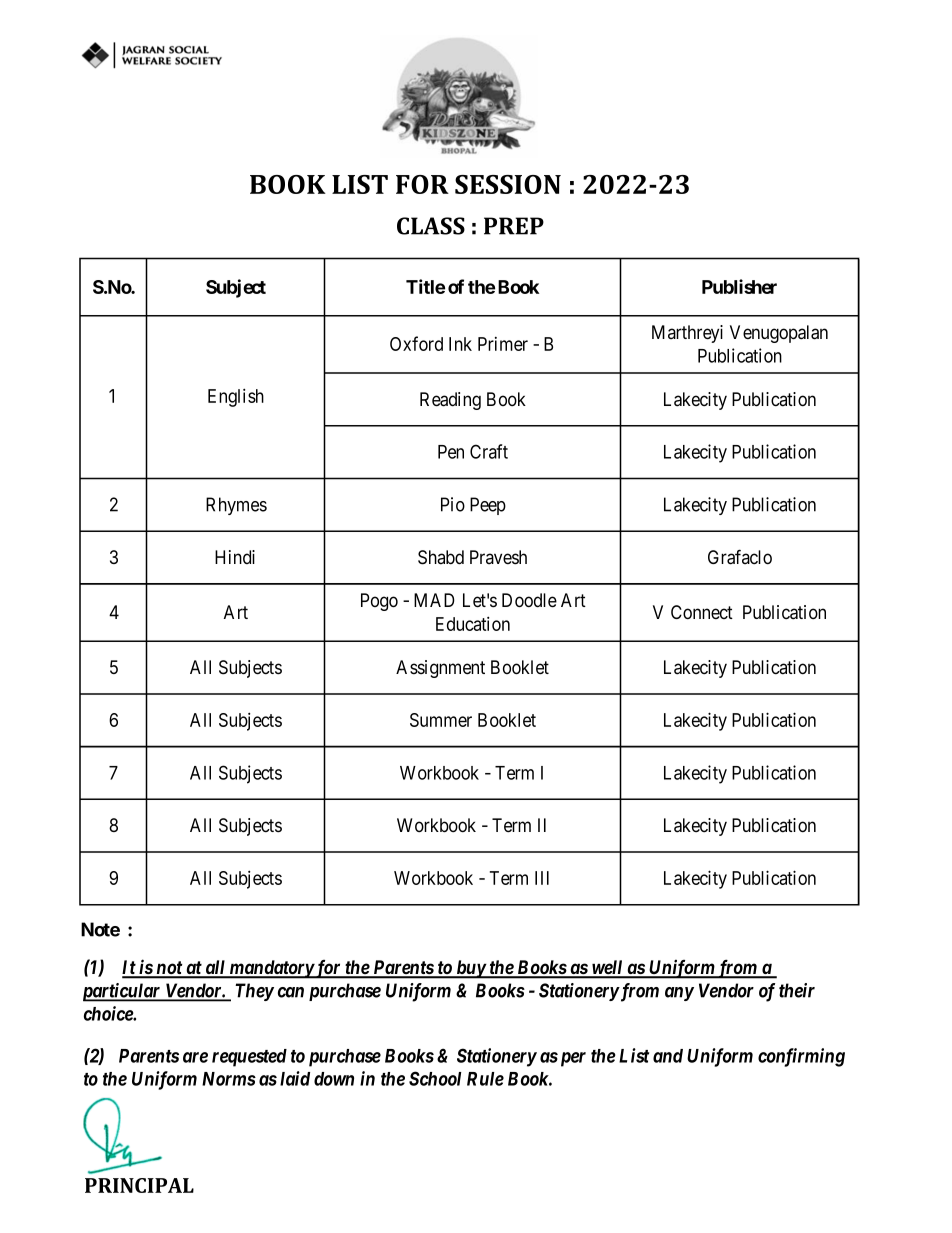 This screenshot has width=952, height=1233. What do you see at coordinates (236, 506) in the screenshot?
I see `Rhymes` at bounding box center [236, 506].
